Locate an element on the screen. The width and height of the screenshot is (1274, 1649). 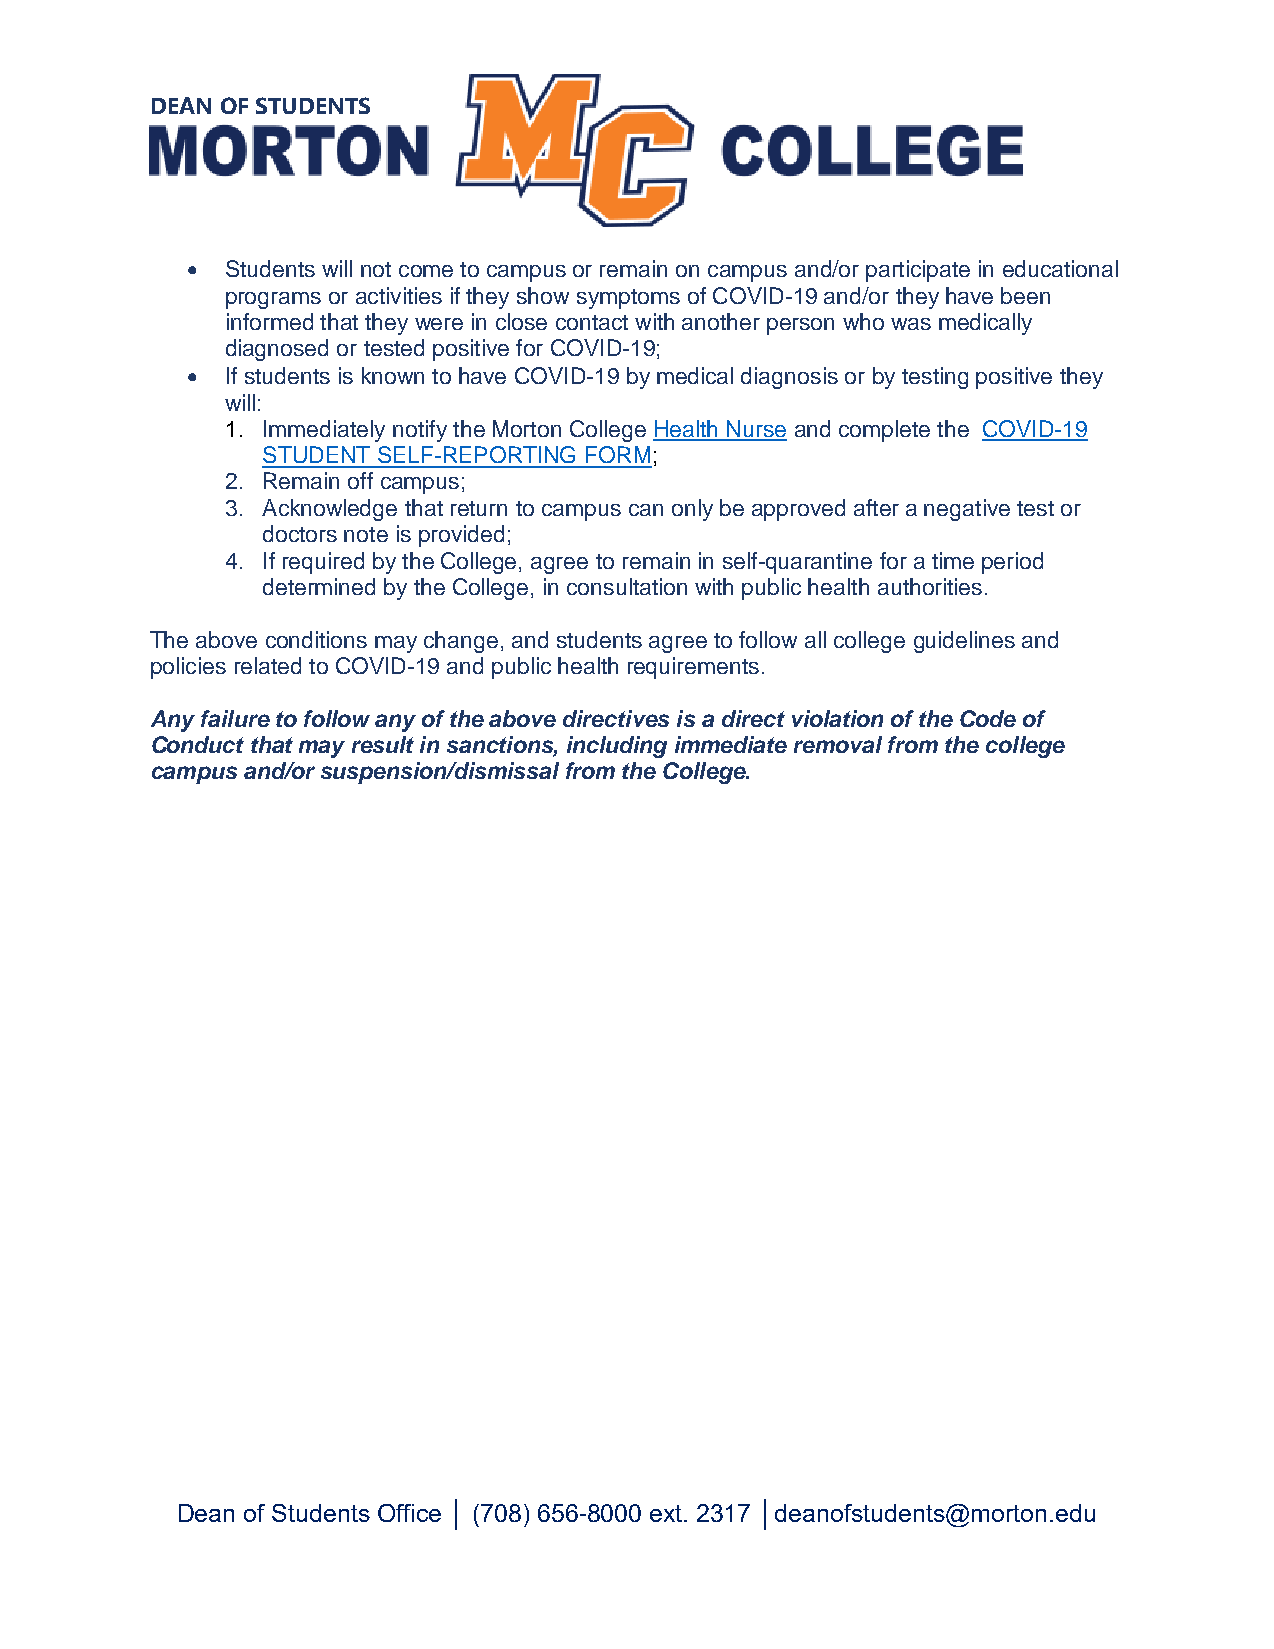
including is located at coordinates (617, 747).
